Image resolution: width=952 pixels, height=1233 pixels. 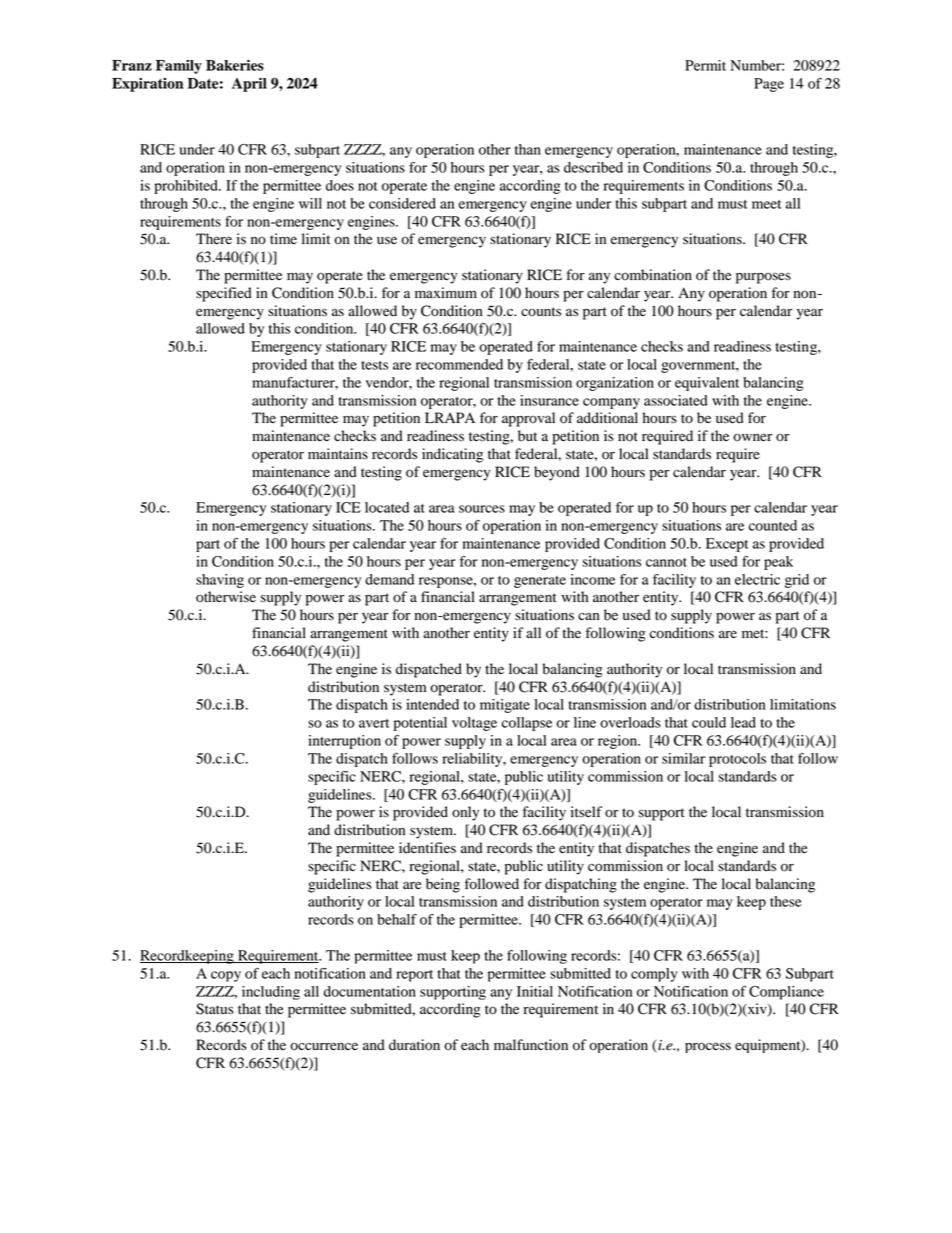 I want to click on process, so click(x=708, y=1047).
